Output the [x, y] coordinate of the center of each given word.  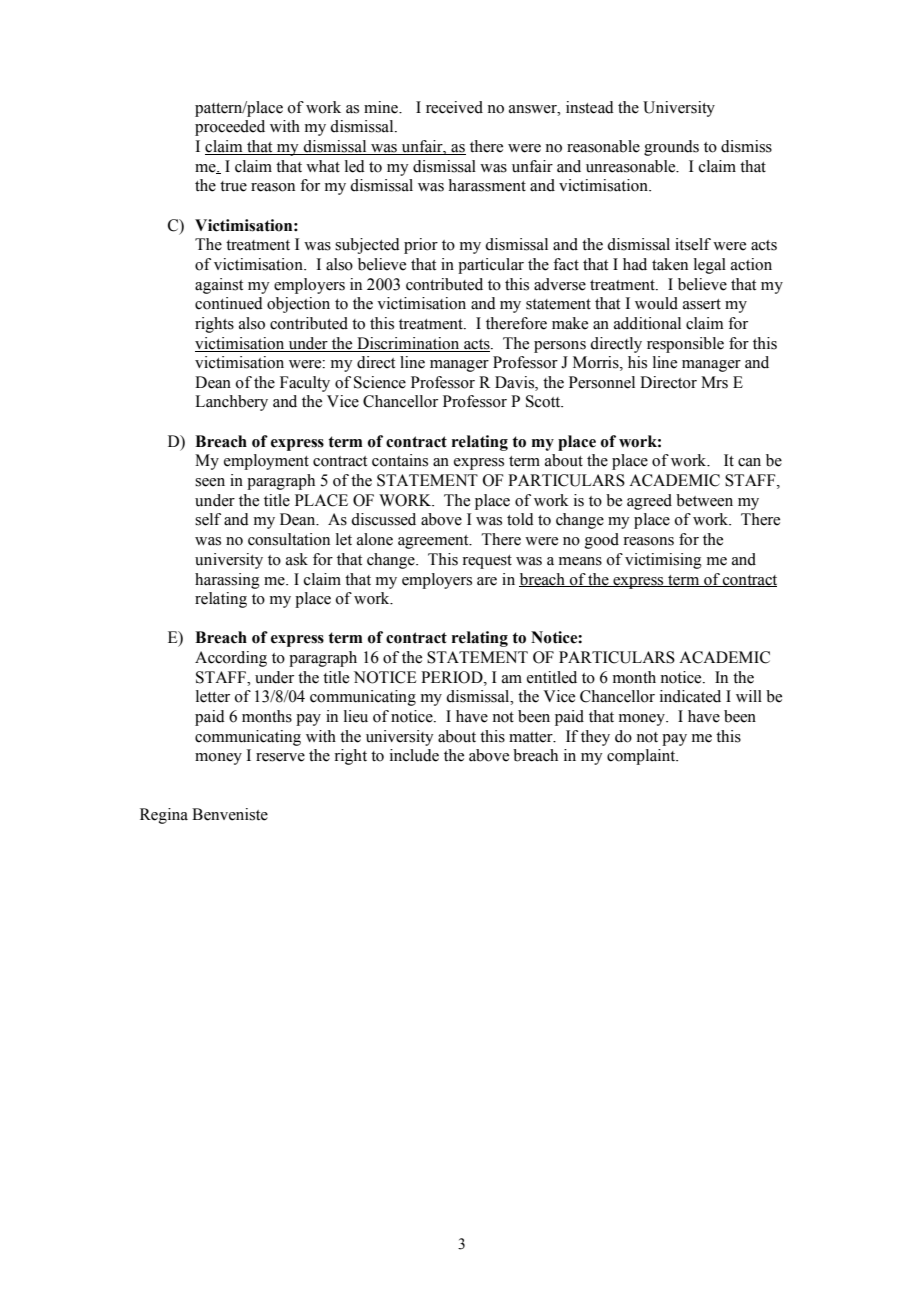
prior [421, 246]
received [454, 107]
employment [266, 462]
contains [400, 460]
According [231, 659]
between [704, 500]
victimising [663, 561]
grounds [671, 148]
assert [702, 304]
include [414, 755]
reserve [280, 757]
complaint [642, 757]
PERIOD [453, 677]
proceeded [230, 128]
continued [229, 303]
